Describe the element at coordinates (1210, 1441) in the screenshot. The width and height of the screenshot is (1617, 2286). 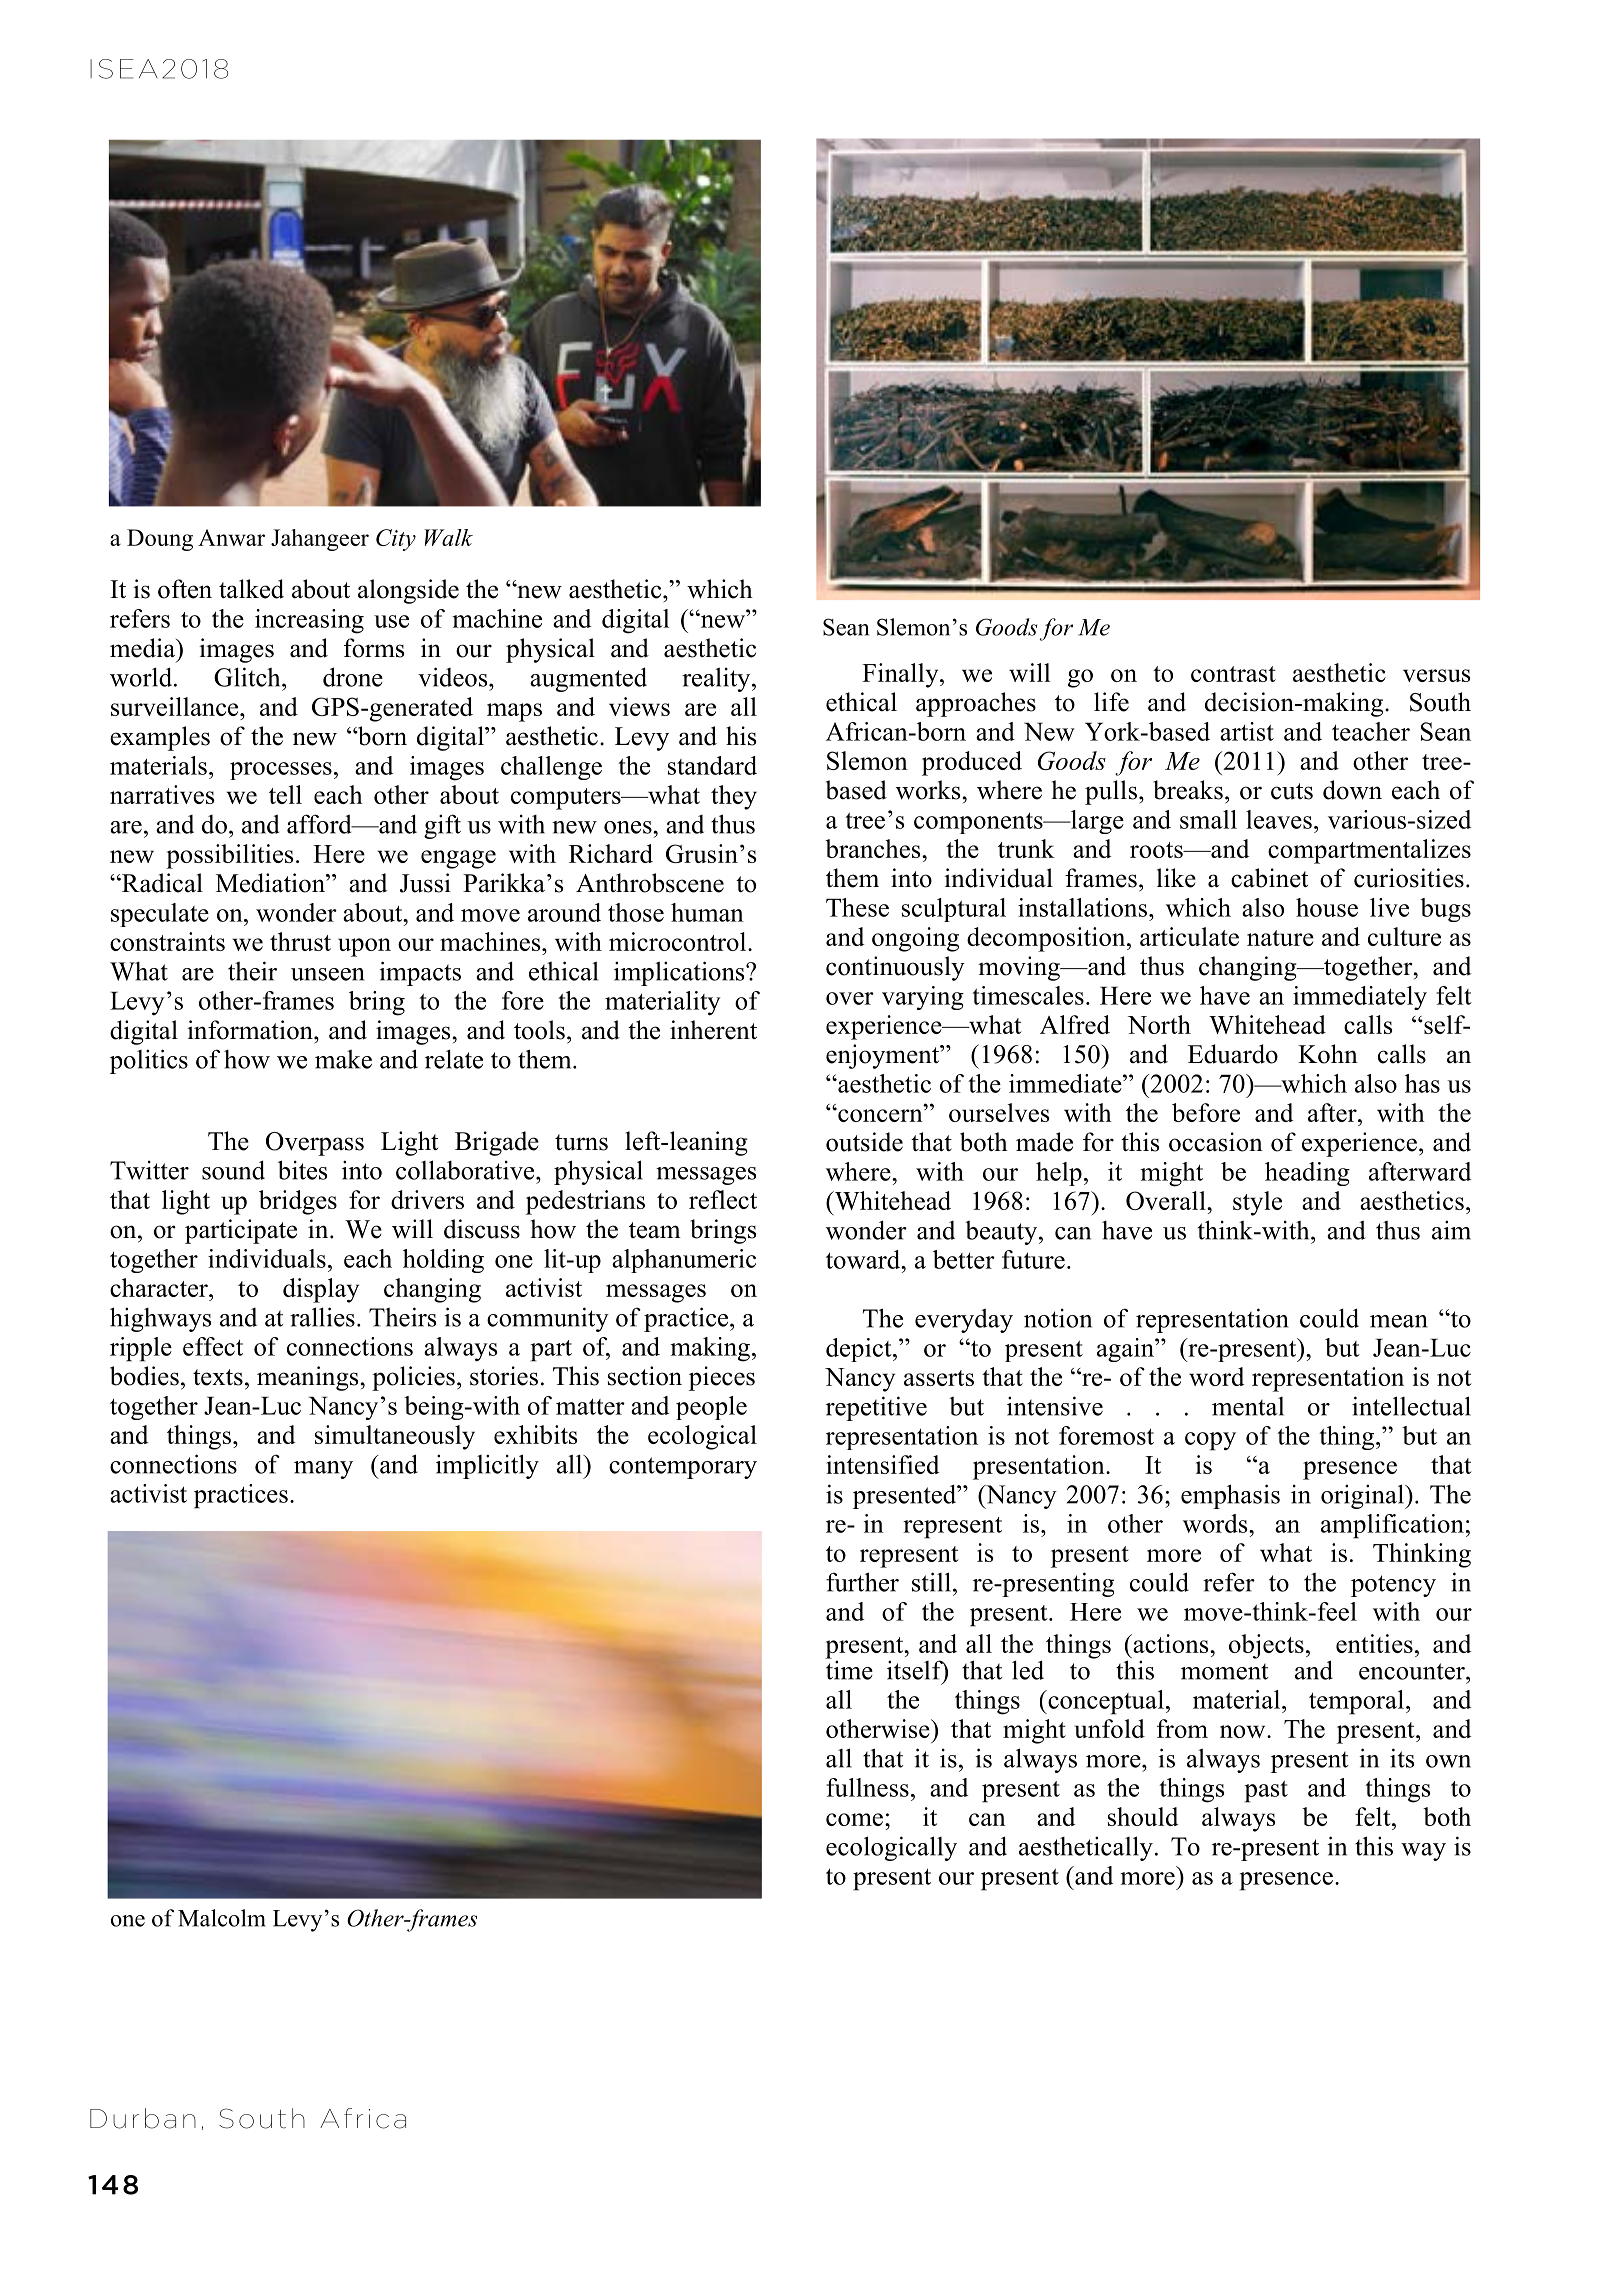
I see `copy` at that location.
